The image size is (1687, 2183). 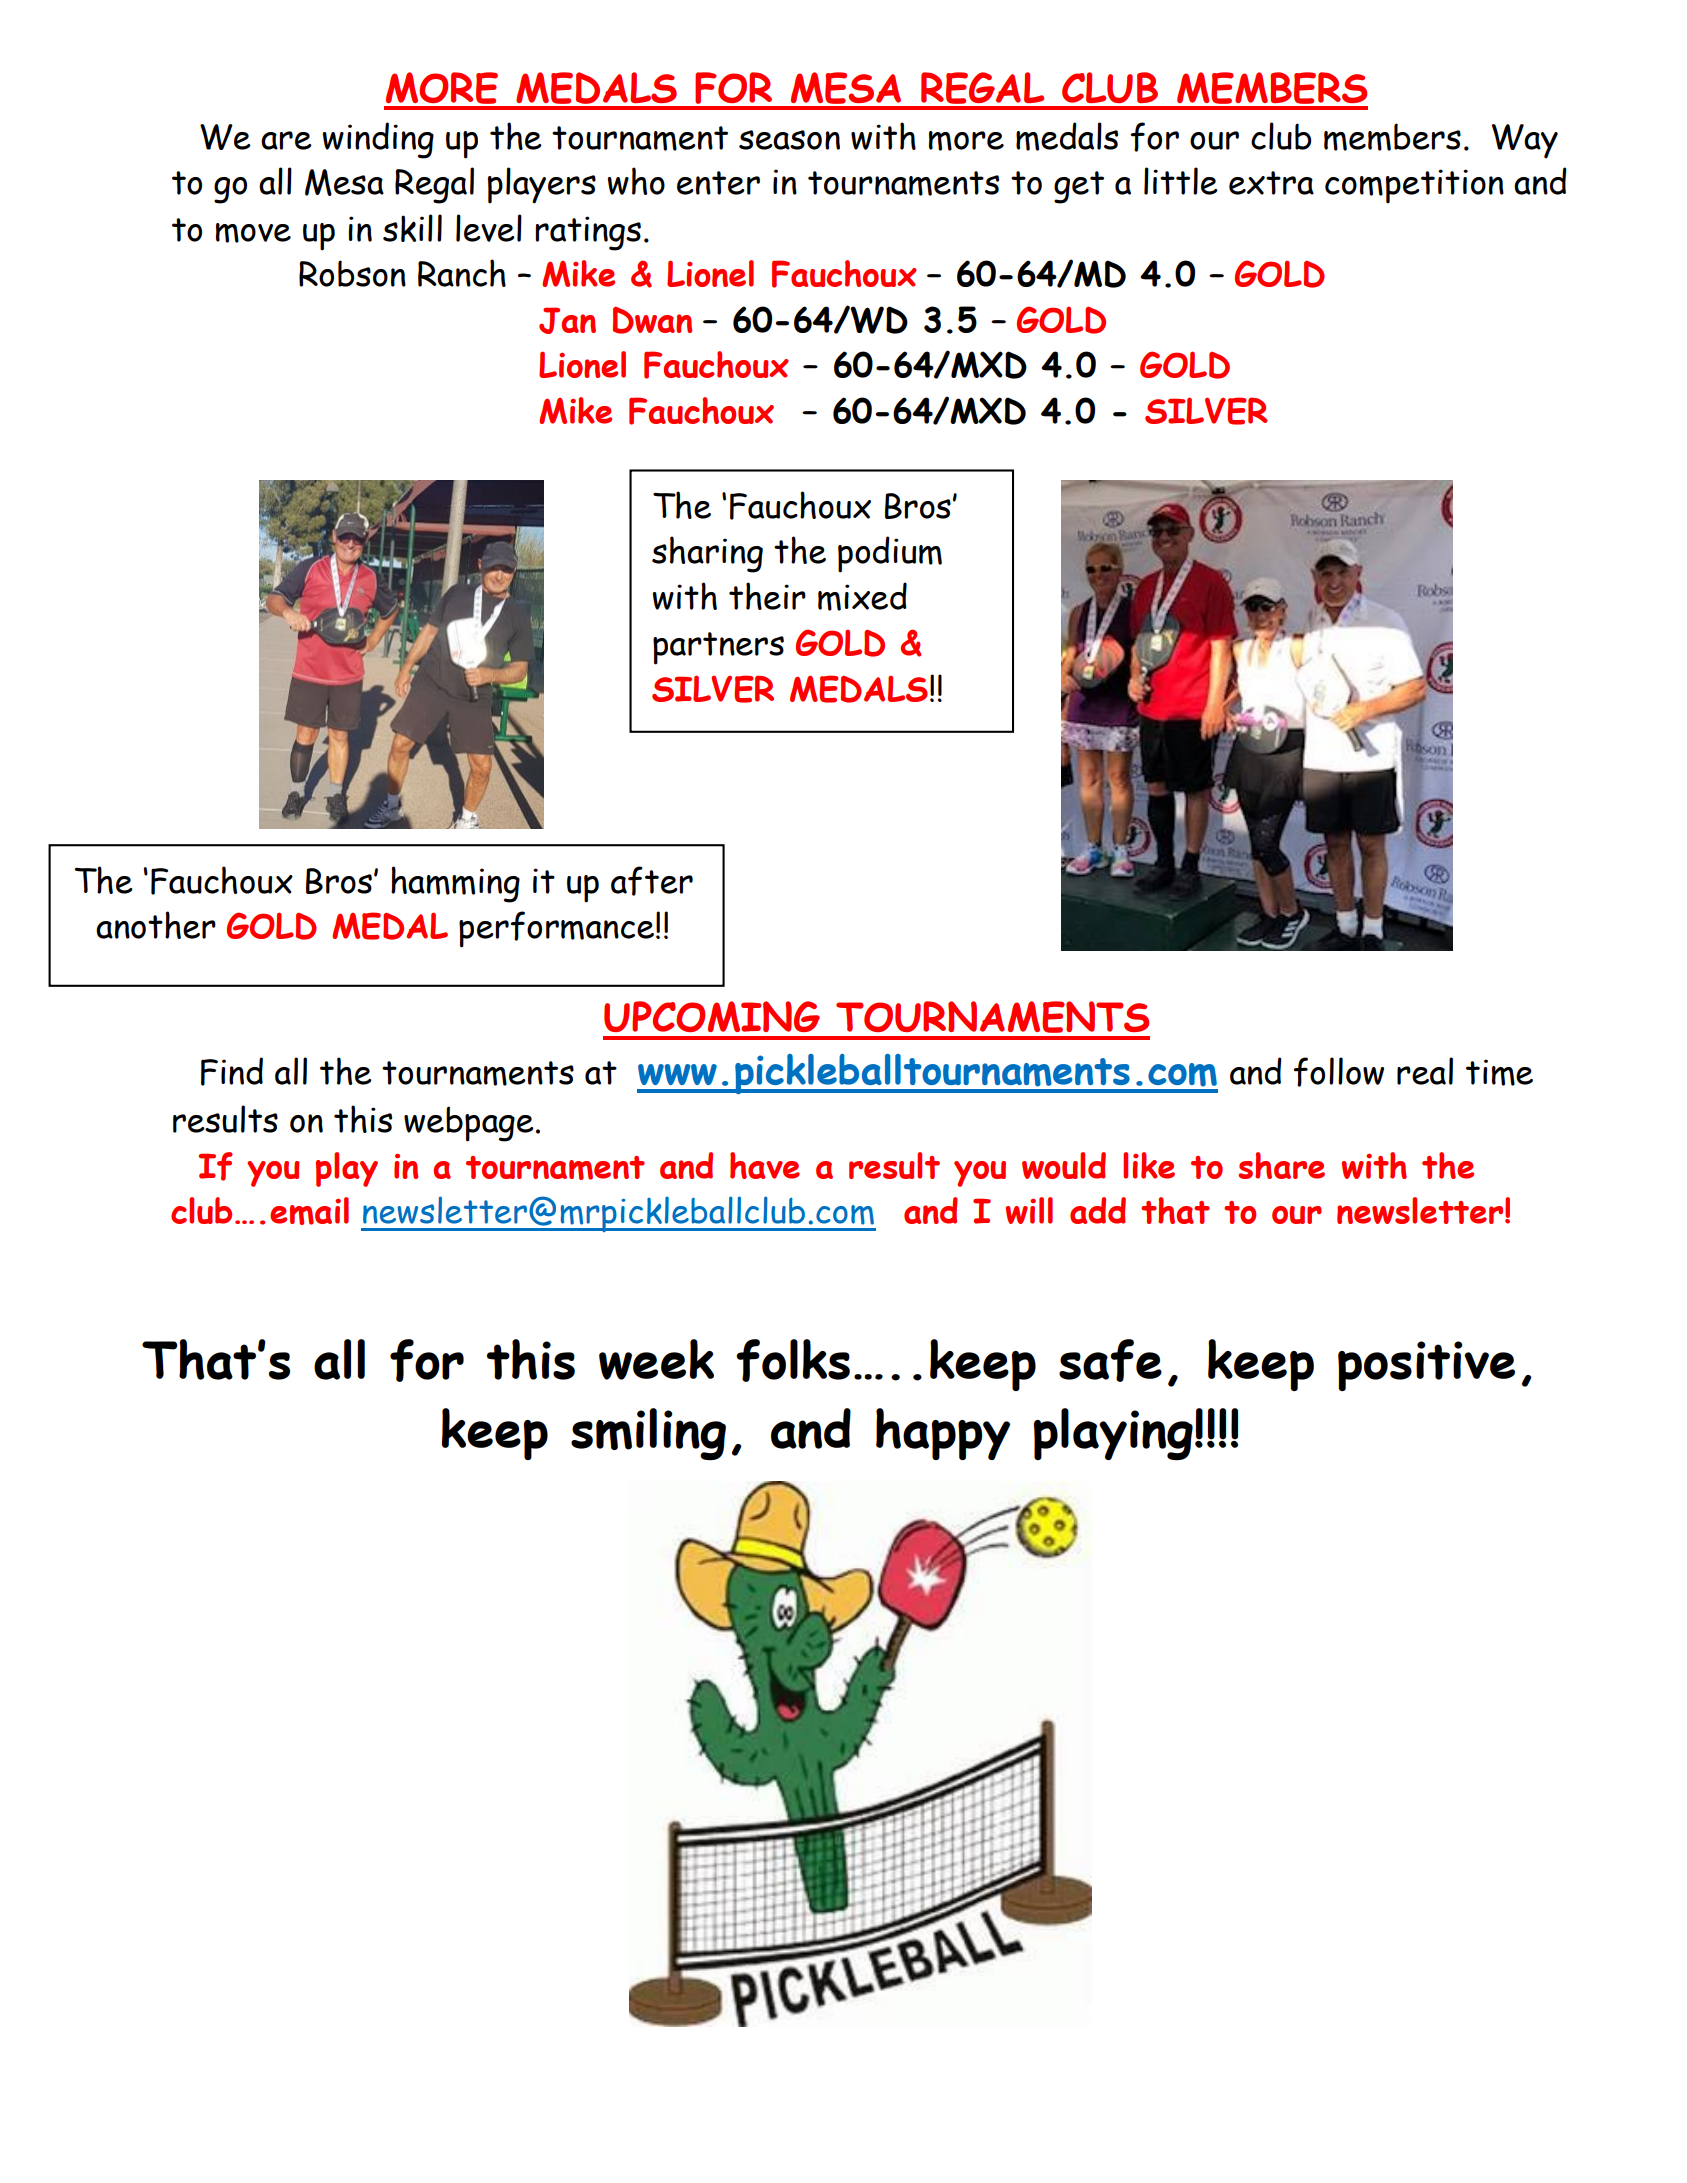 What do you see at coordinates (943, 1434) in the screenshot?
I see `happy` at bounding box center [943, 1434].
